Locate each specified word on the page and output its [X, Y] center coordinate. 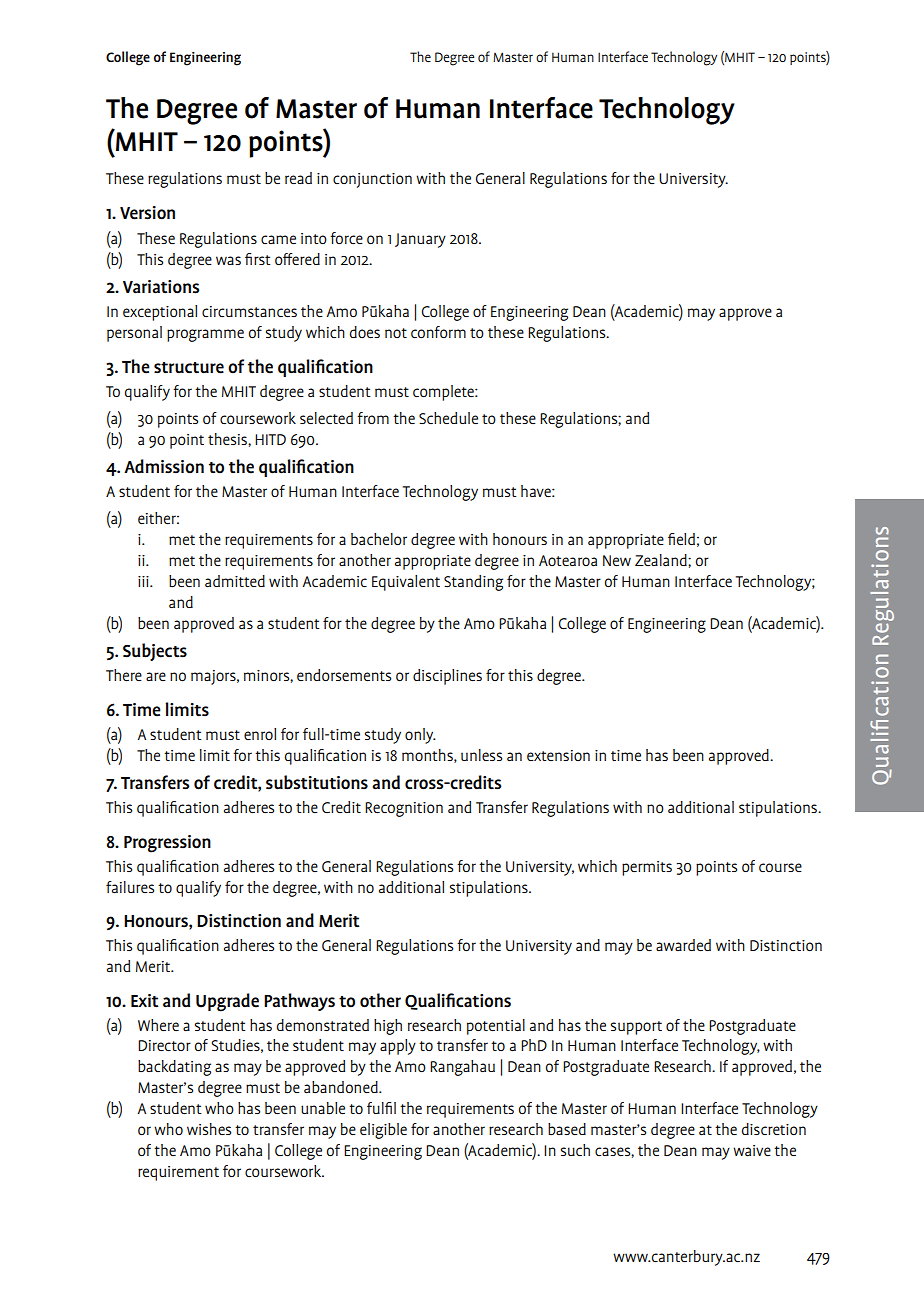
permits [647, 868]
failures [130, 887]
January [420, 240]
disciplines [447, 677]
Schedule [448, 418]
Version [147, 213]
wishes [209, 1129]
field [681, 539]
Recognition [404, 809]
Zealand [662, 560]
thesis [228, 439]
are [156, 676]
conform [438, 332]
